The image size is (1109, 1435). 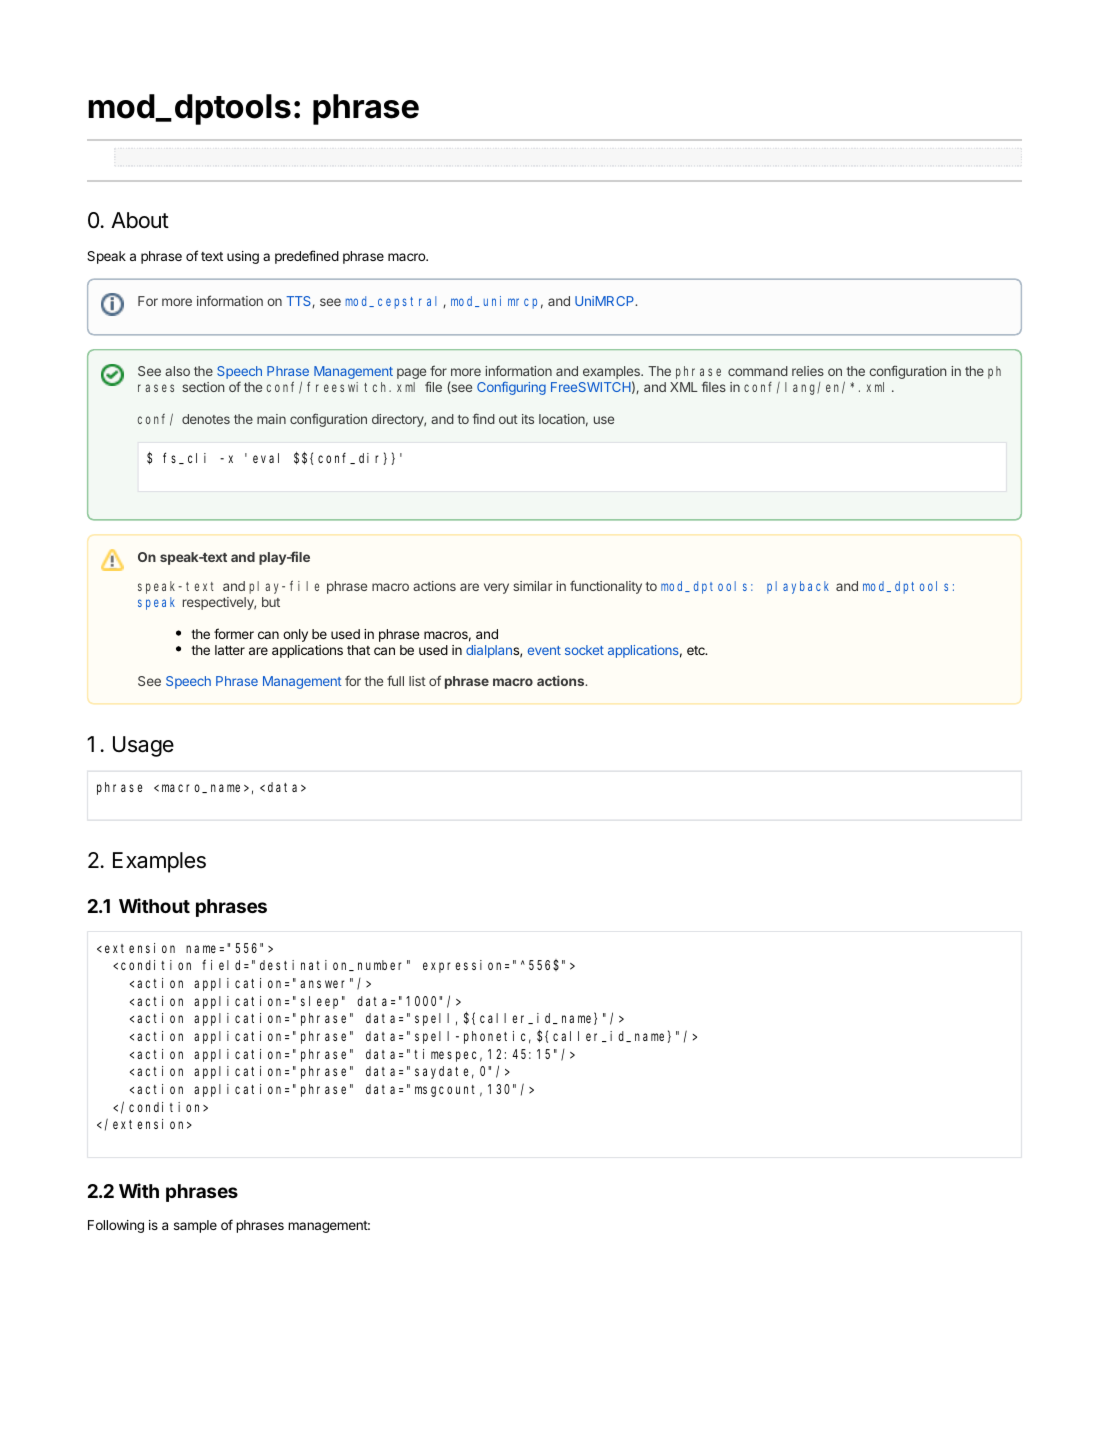 What do you see at coordinates (417, 681) in the screenshot?
I see `list` at bounding box center [417, 681].
